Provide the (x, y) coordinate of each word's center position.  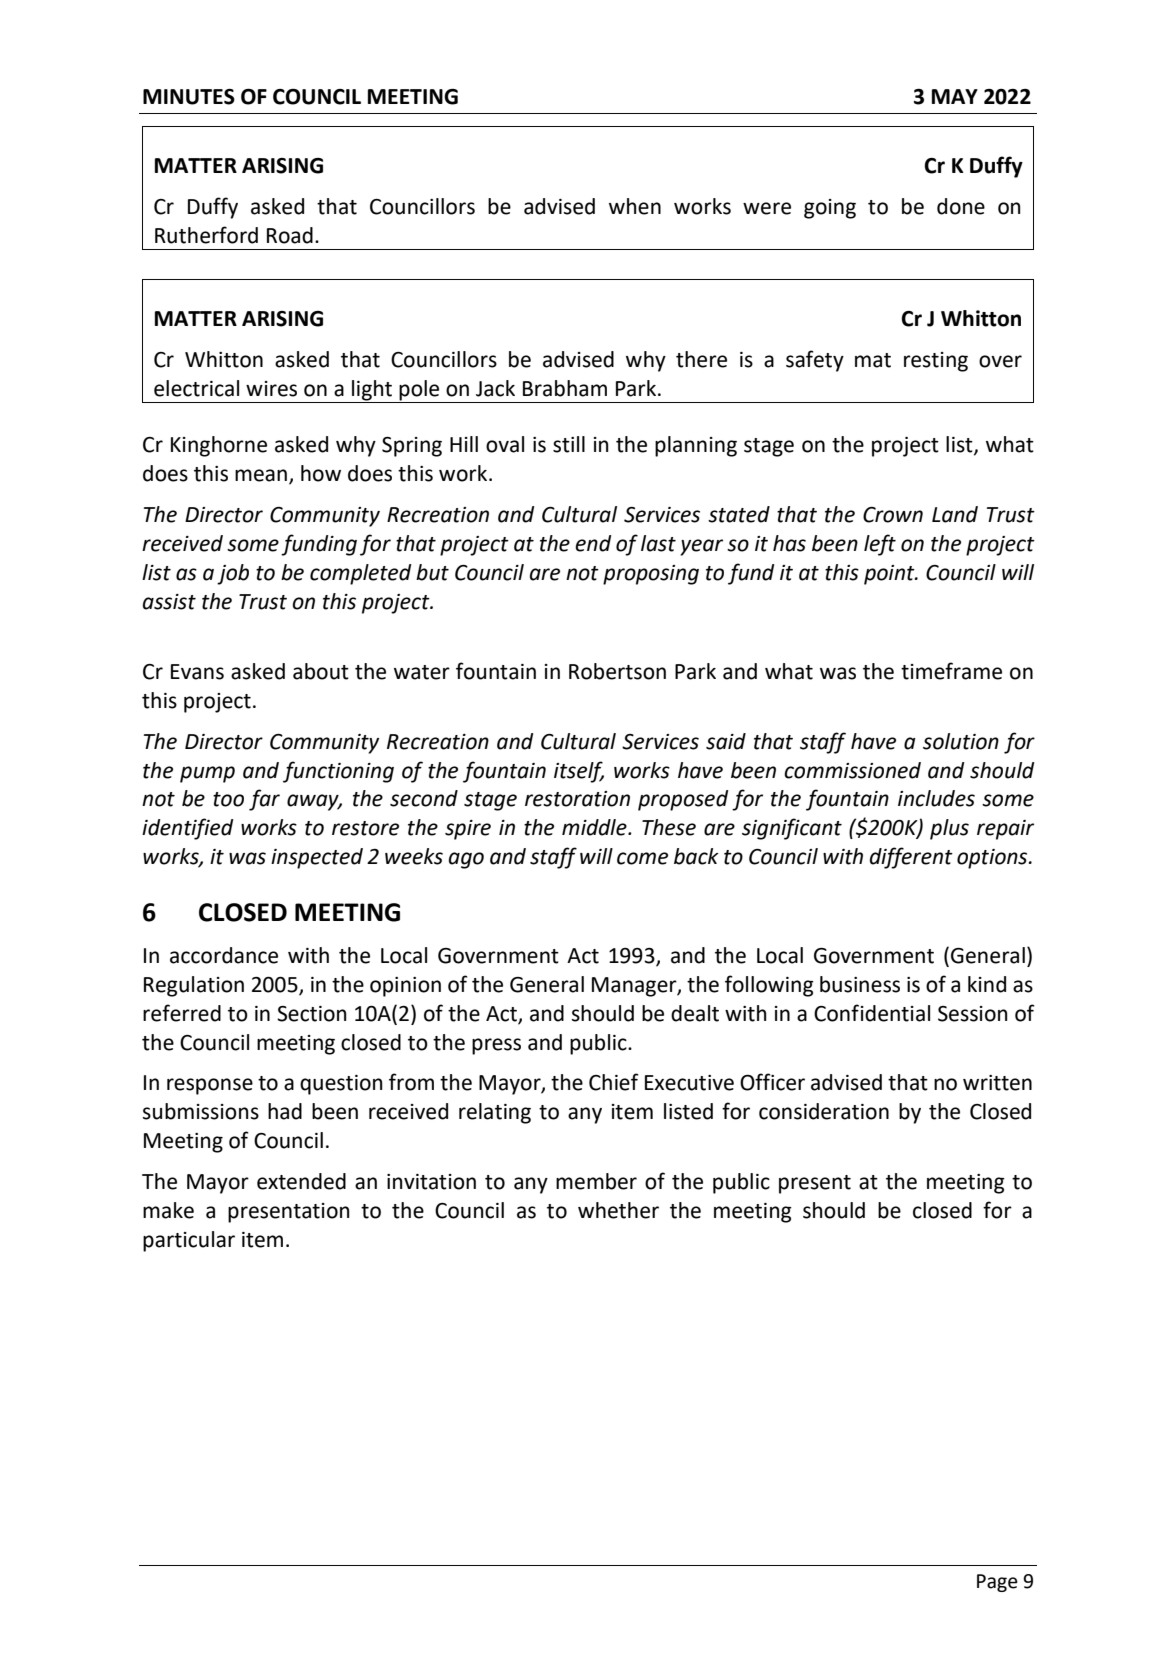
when (635, 206)
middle (595, 827)
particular (189, 1241)
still (569, 444)
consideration (824, 1111)
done (961, 206)
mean (262, 476)
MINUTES (189, 97)
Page (997, 1583)
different (911, 858)
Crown (893, 515)
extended (301, 1181)
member (596, 1181)
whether (618, 1210)
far (264, 800)
